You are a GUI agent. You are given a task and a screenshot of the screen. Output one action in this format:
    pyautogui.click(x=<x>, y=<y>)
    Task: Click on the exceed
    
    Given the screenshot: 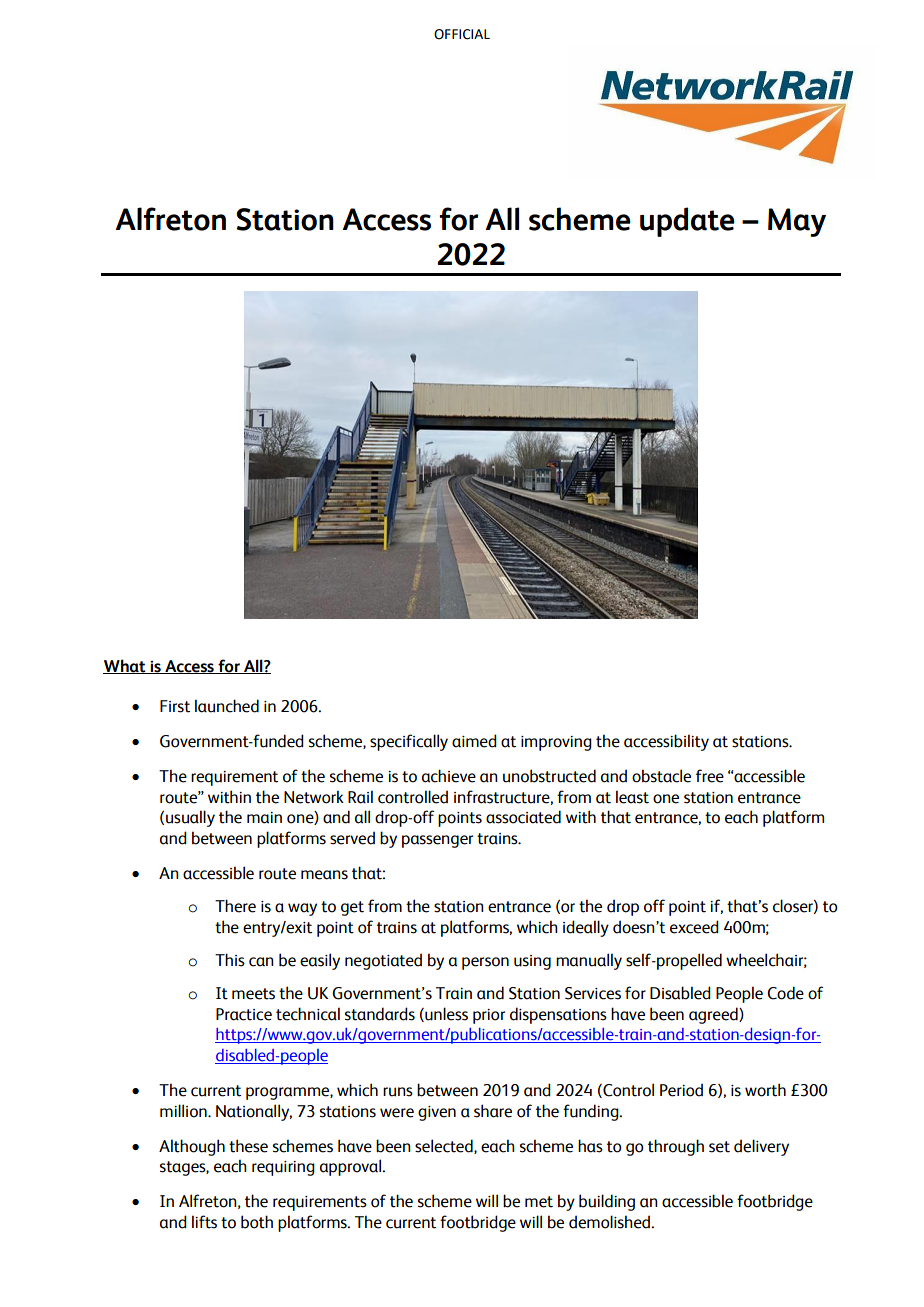 What is the action you would take?
    pyautogui.click(x=694, y=927)
